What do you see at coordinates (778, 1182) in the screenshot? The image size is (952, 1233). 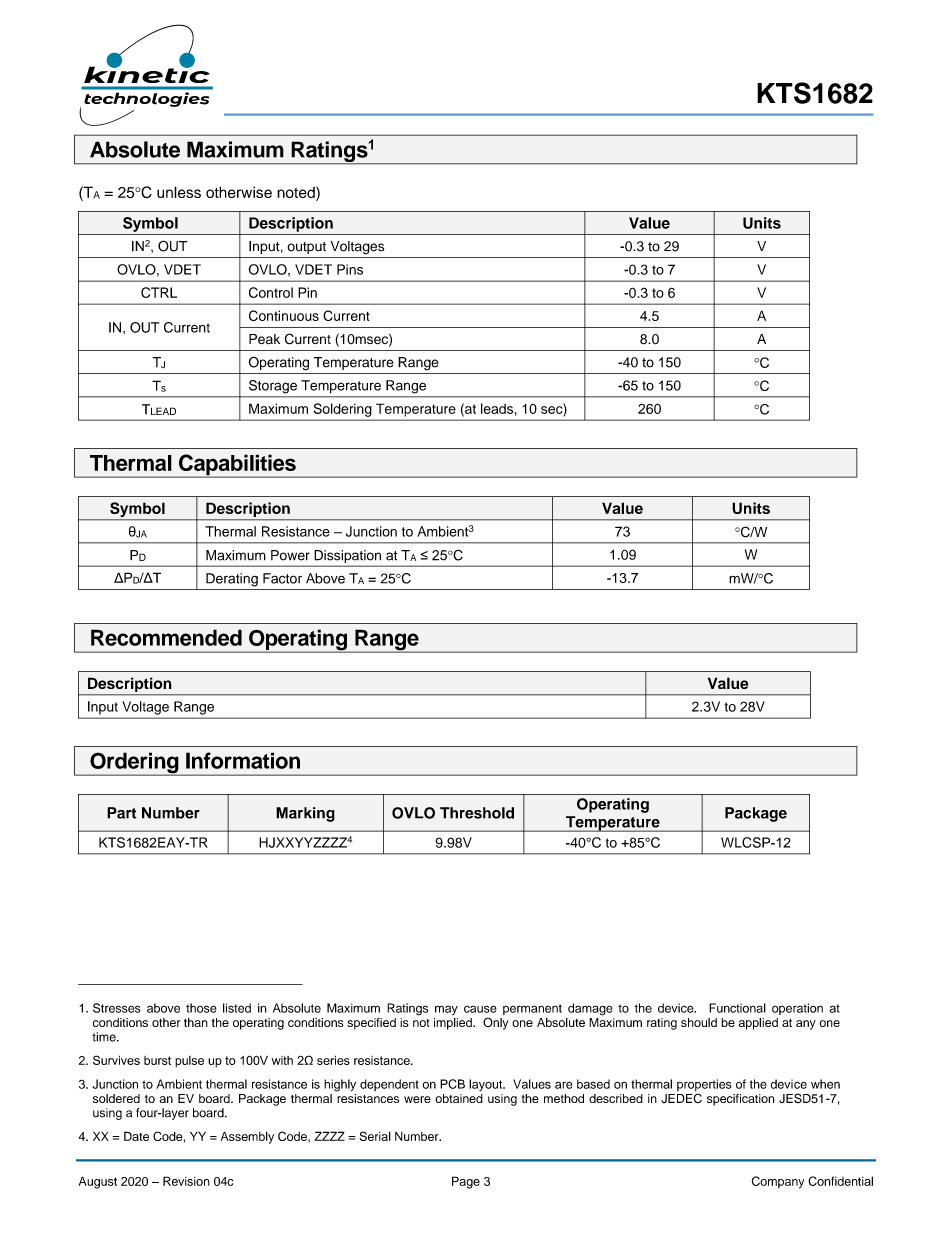 I see `Company` at bounding box center [778, 1182].
